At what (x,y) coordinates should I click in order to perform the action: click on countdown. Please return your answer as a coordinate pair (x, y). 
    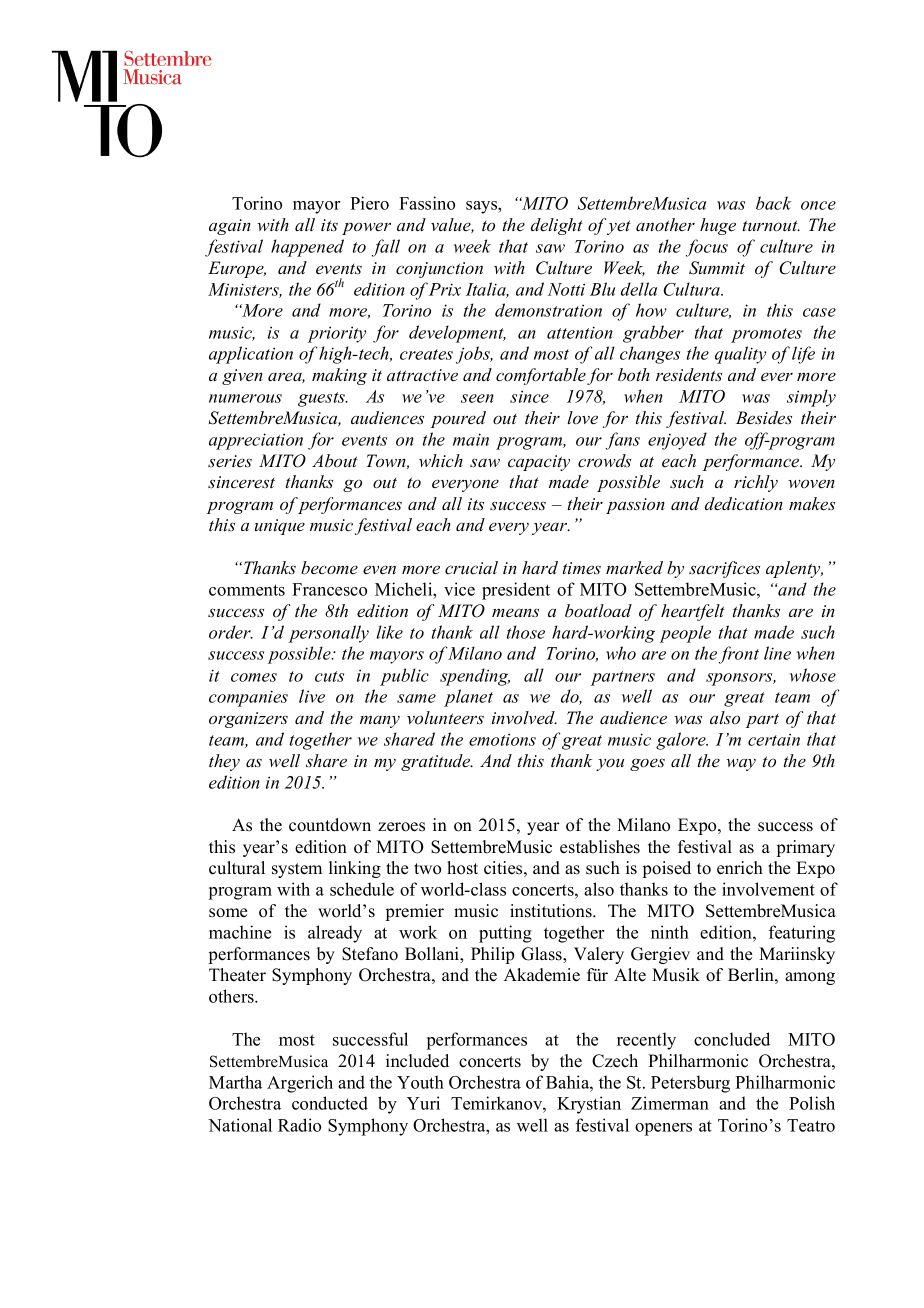
    Looking at the image, I should click on (330, 825).
